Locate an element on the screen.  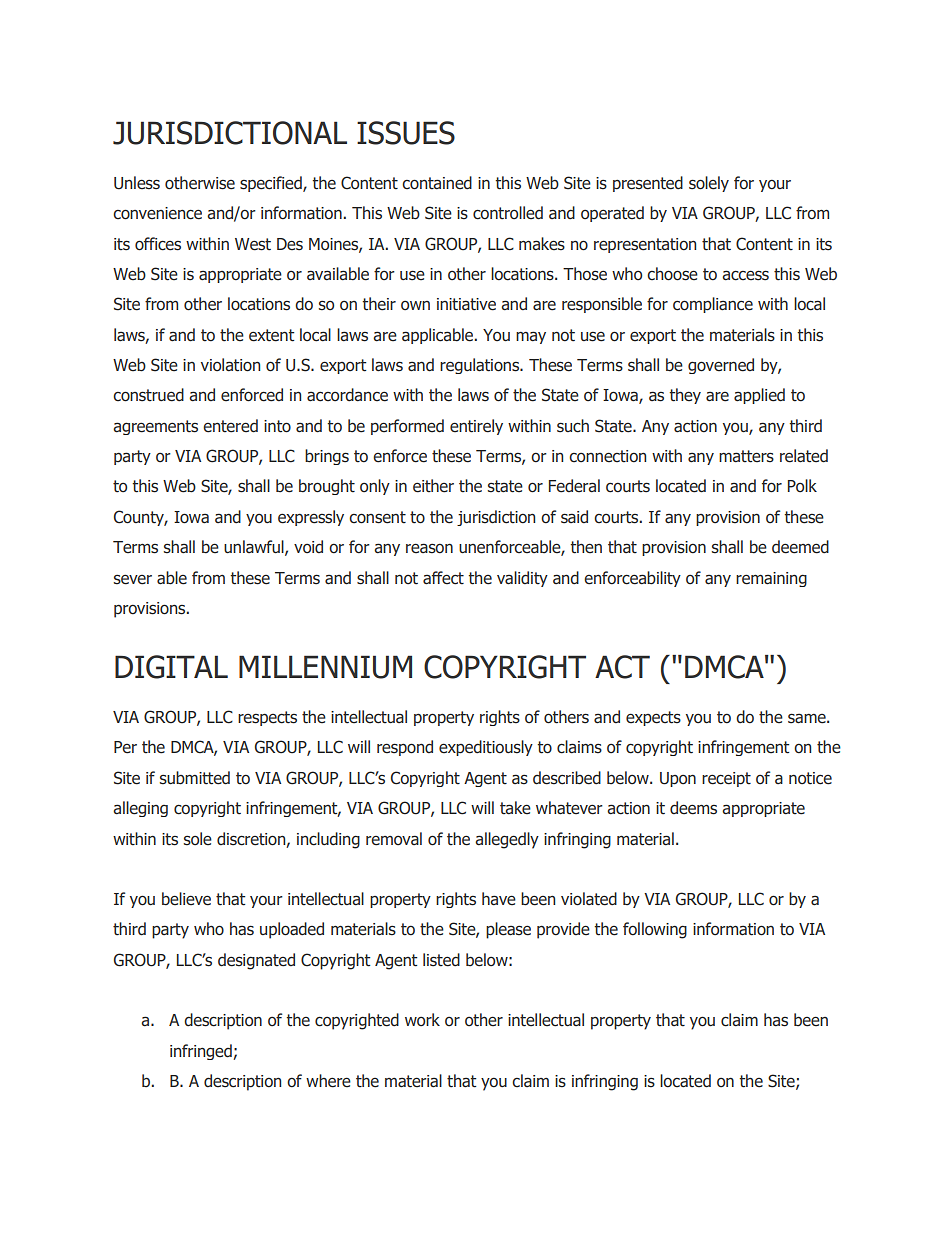
deems is located at coordinates (693, 808).
